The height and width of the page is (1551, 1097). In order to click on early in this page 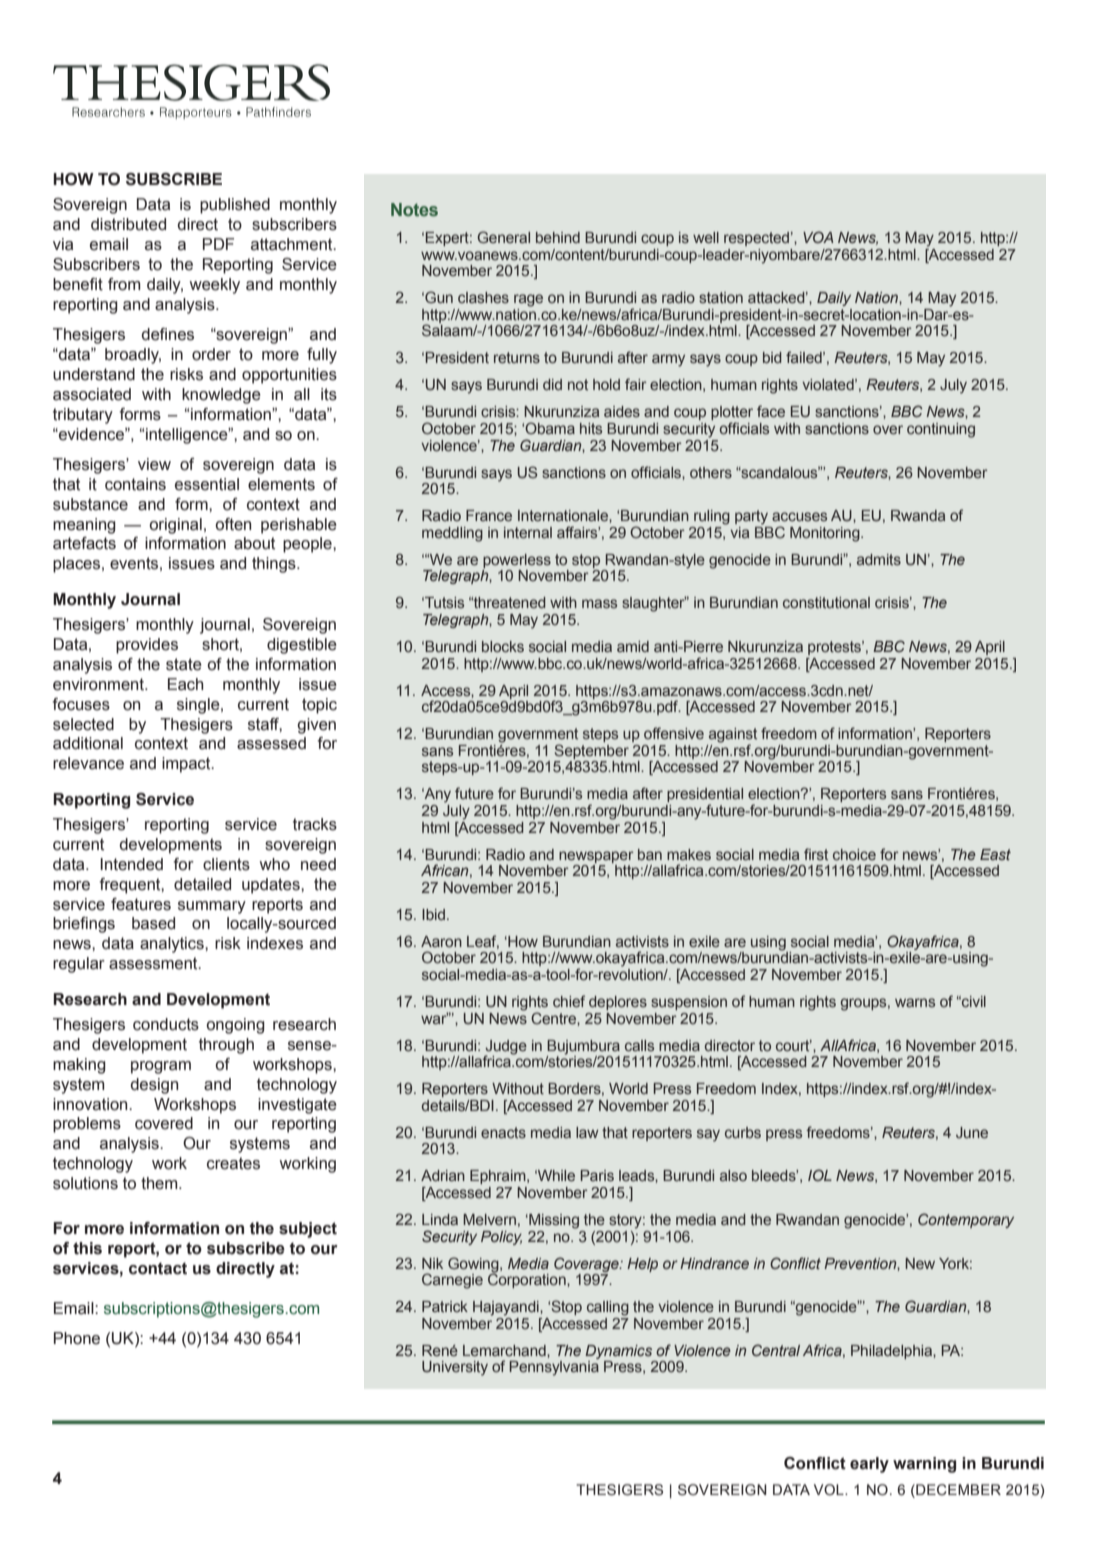, I will do `click(869, 1465)`.
